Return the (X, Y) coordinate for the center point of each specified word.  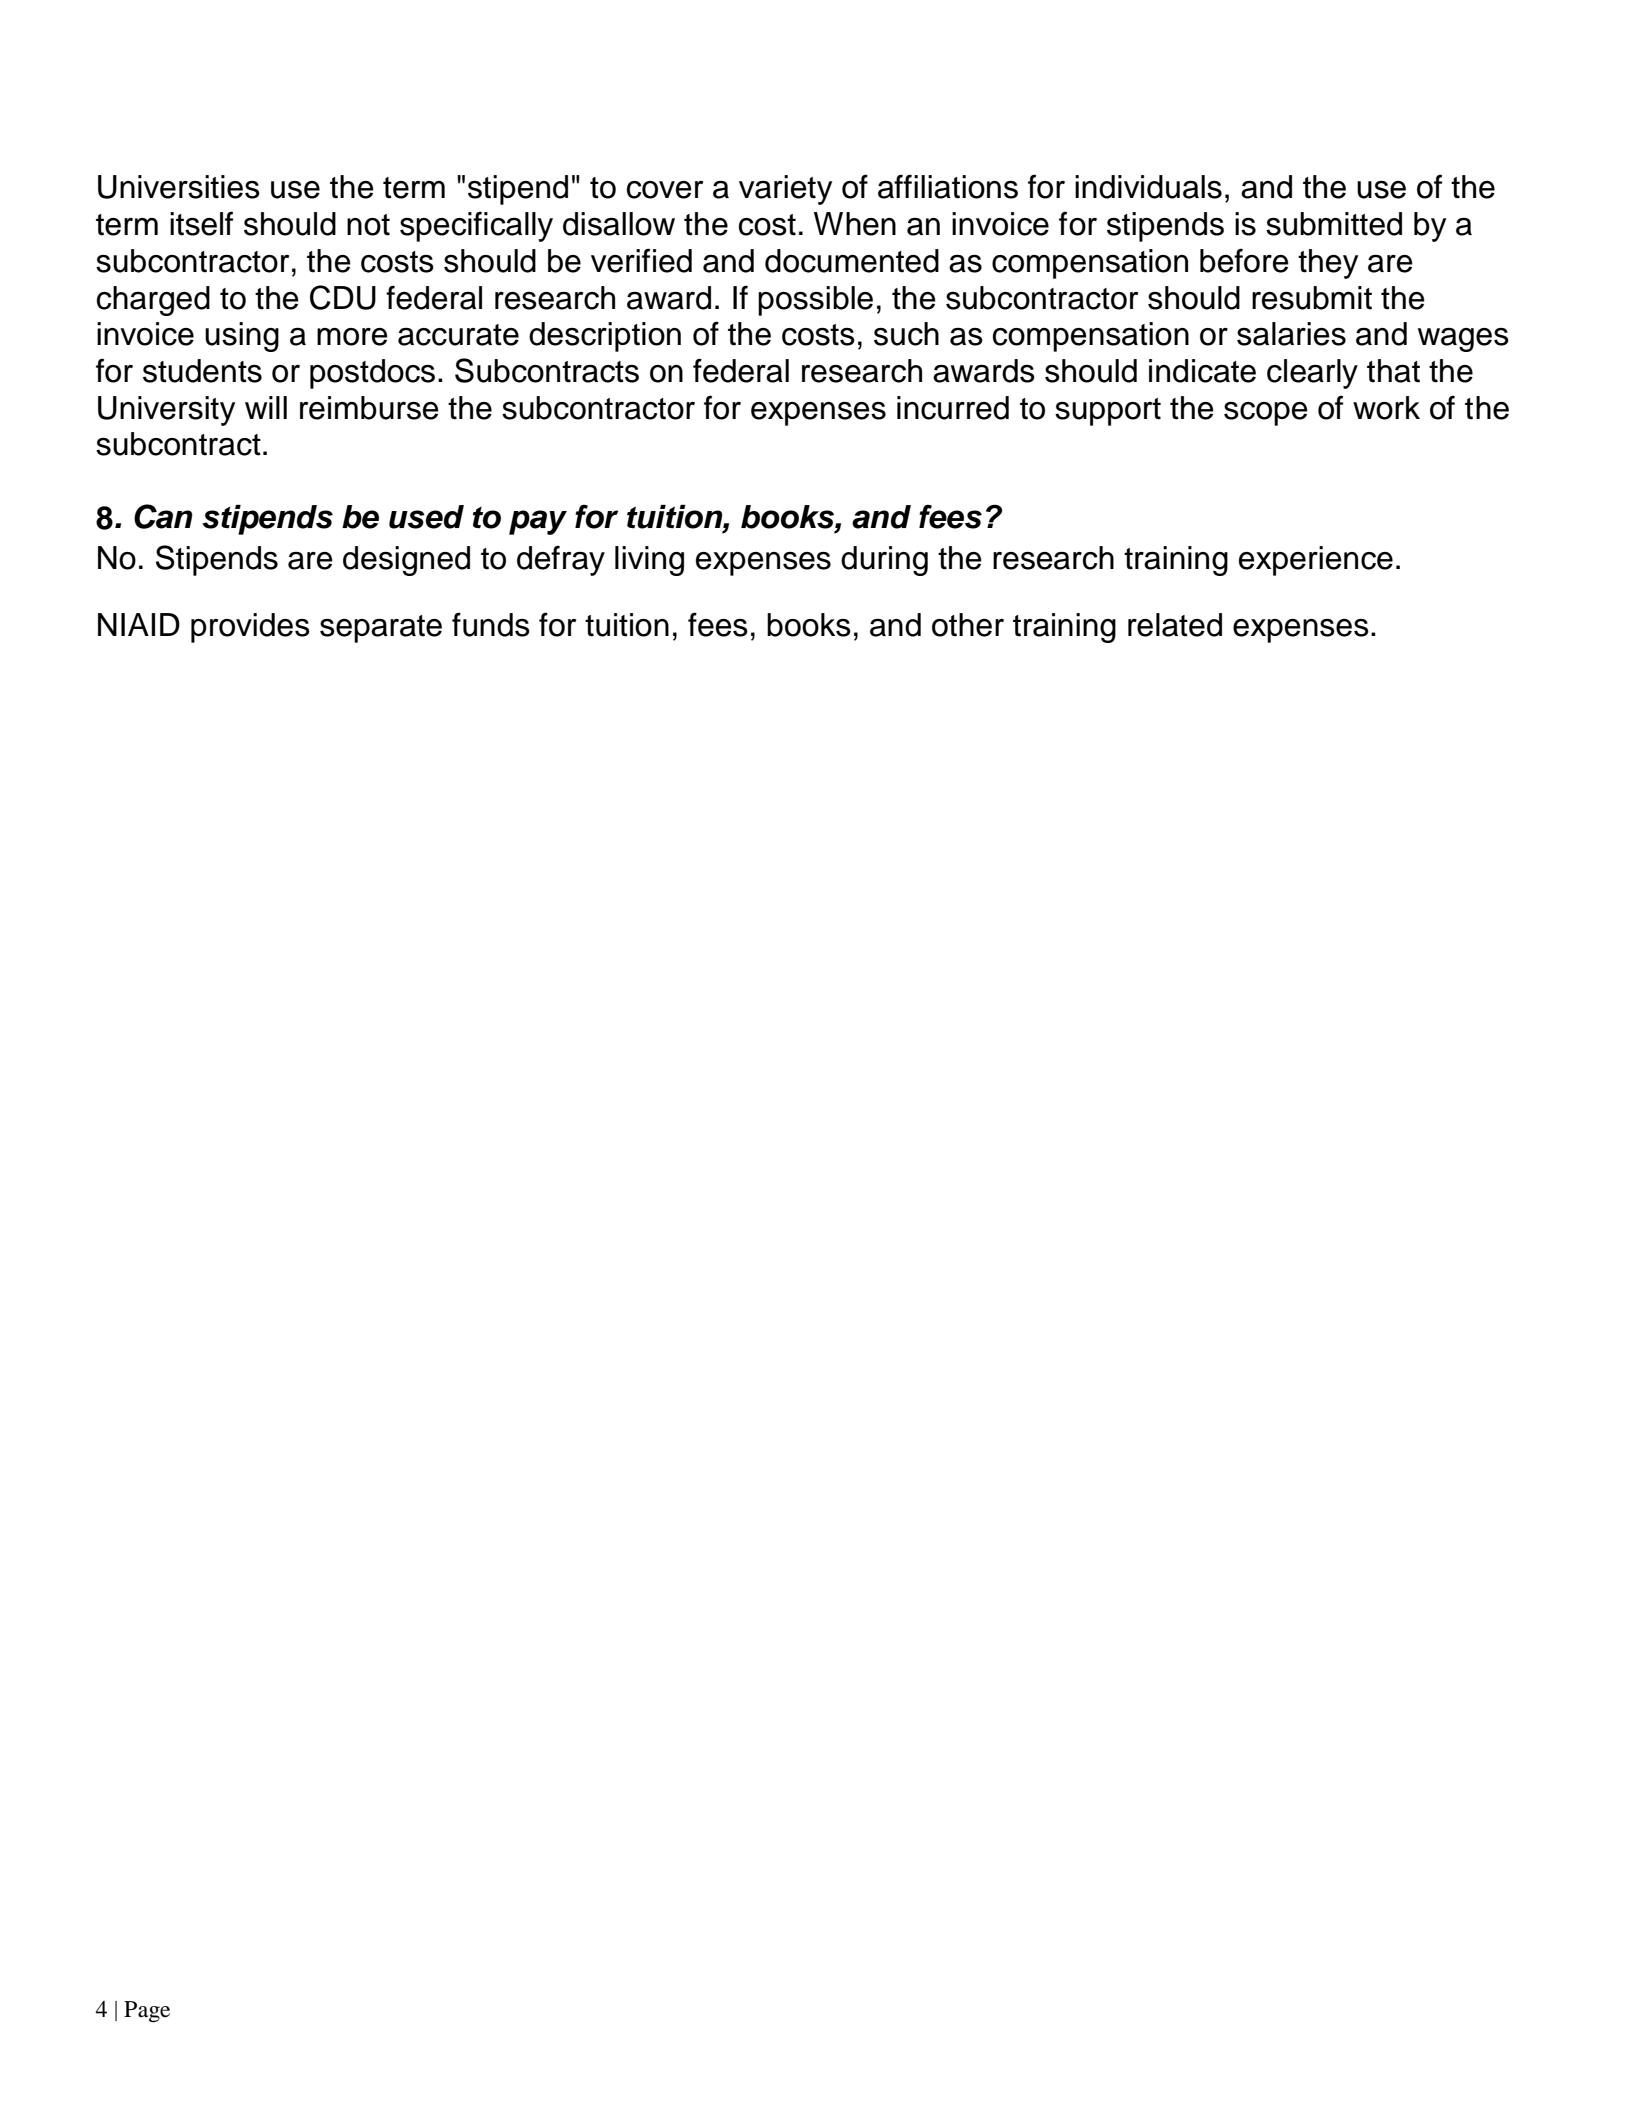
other (968, 625)
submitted (1334, 224)
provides (250, 628)
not (368, 225)
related (1175, 625)
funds (491, 624)
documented (852, 261)
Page (147, 2012)
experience (1316, 561)
